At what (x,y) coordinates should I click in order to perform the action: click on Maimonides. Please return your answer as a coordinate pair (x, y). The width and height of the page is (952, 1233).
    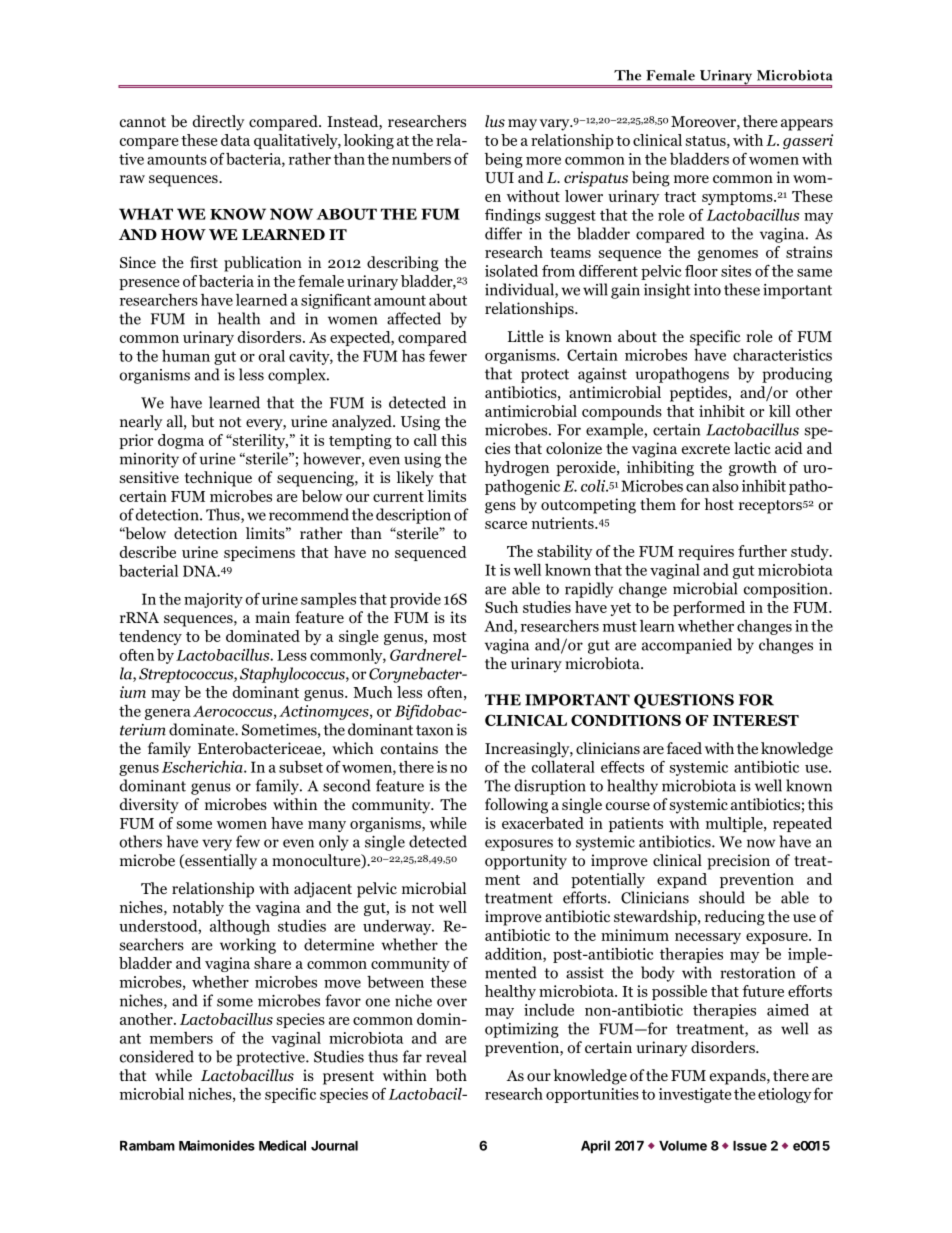
    Looking at the image, I should click on (217, 1145).
